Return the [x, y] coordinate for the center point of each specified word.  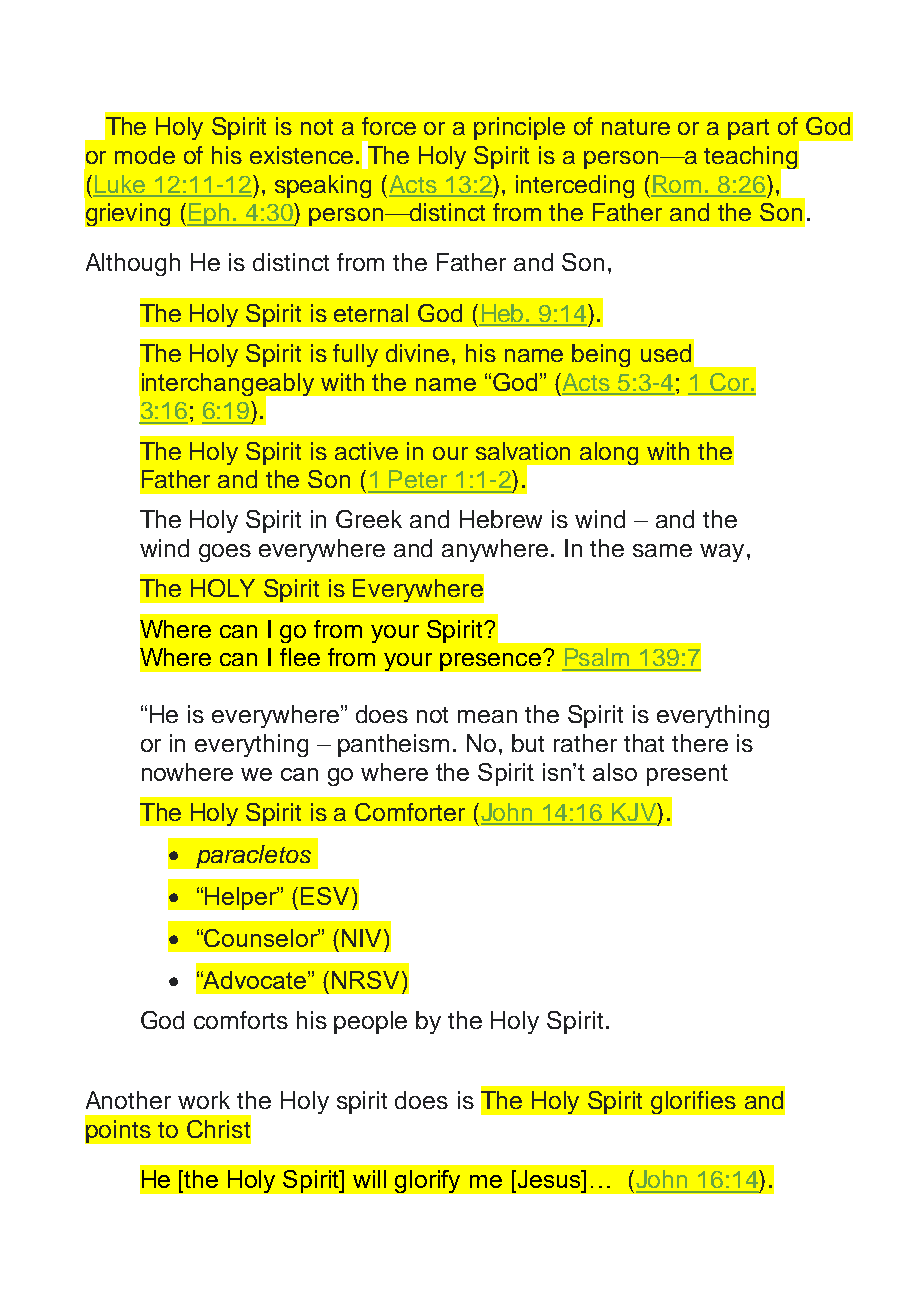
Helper [242, 898]
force [389, 126]
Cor [729, 383]
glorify [427, 1181]
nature [636, 127]
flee [300, 657]
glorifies [693, 1102]
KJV [634, 813]
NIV [361, 938]
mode [145, 155]
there [700, 743]
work [204, 1100]
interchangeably [228, 385]
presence [490, 662]
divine [417, 353]
